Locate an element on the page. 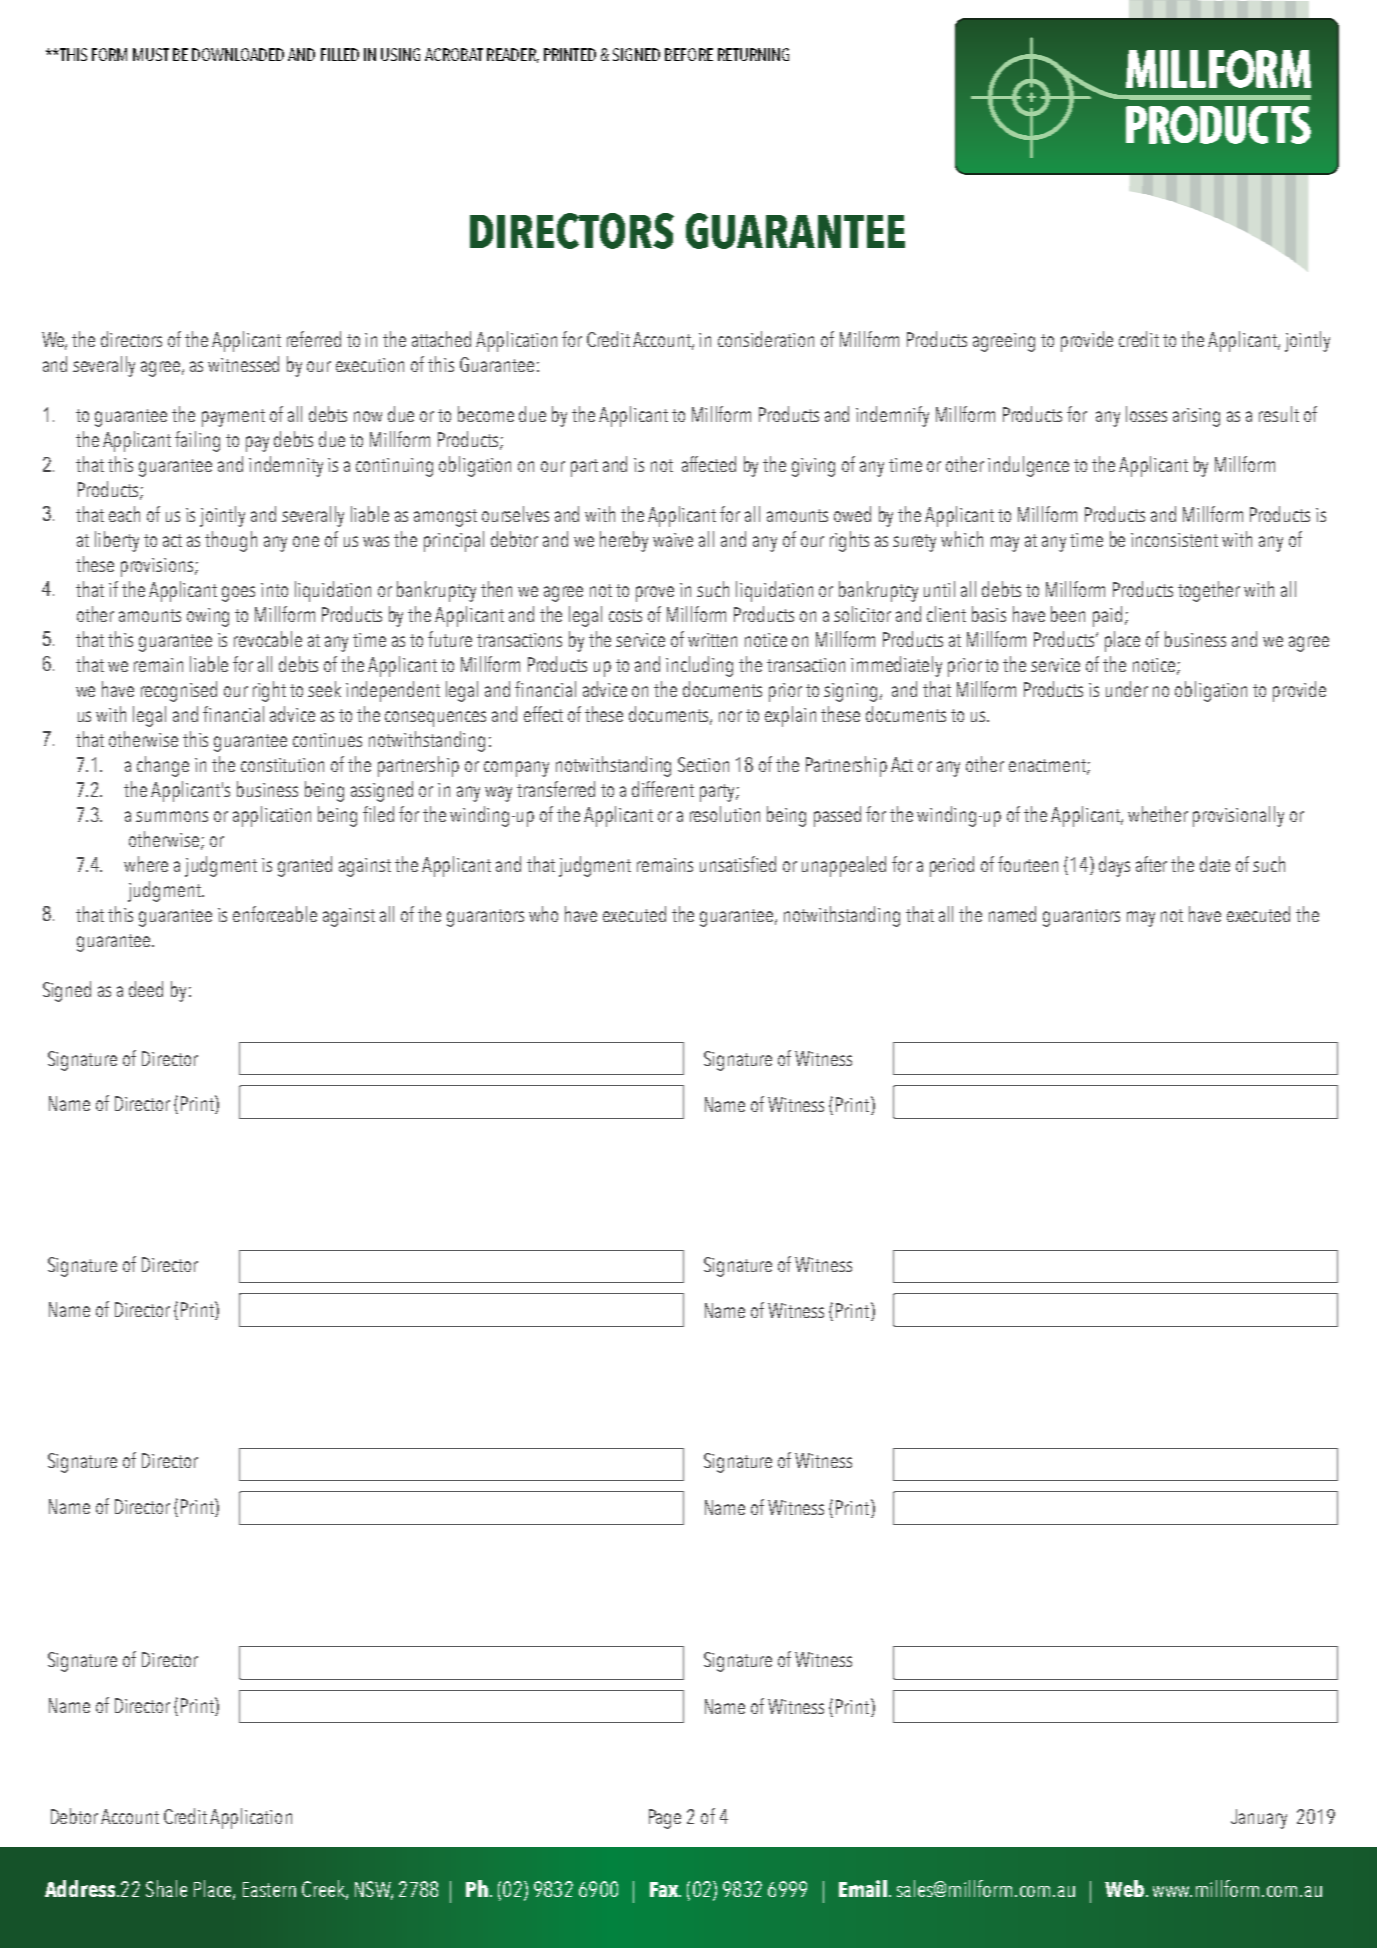 The height and width of the page is (1948, 1377). days is located at coordinates (1114, 866).
